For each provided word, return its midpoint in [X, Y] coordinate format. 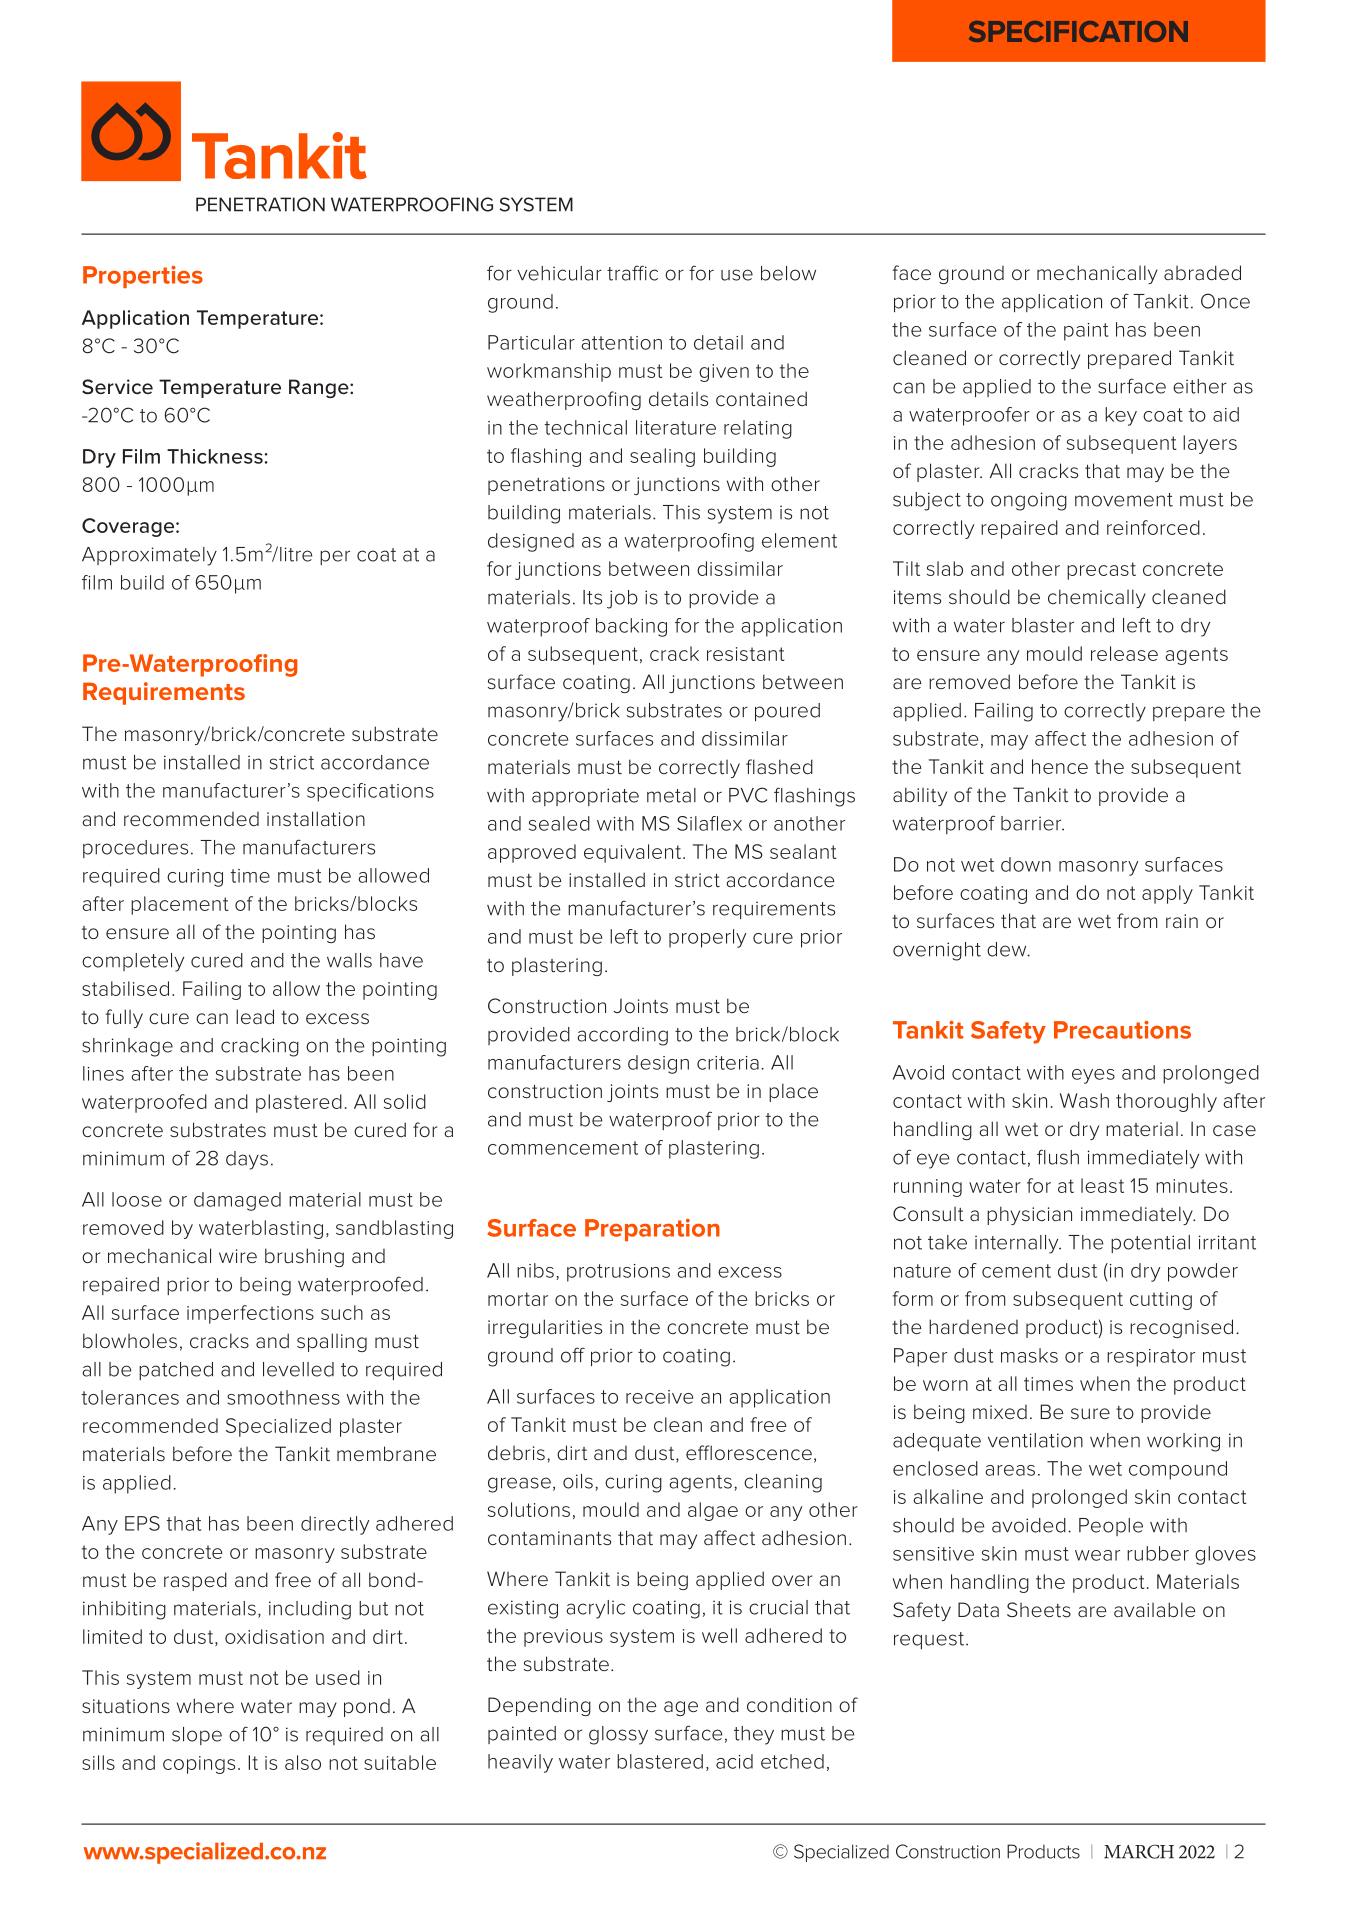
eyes [1093, 1076]
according [623, 1036]
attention [621, 343]
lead [255, 1017]
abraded [1202, 273]
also [303, 1762]
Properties [143, 277]
